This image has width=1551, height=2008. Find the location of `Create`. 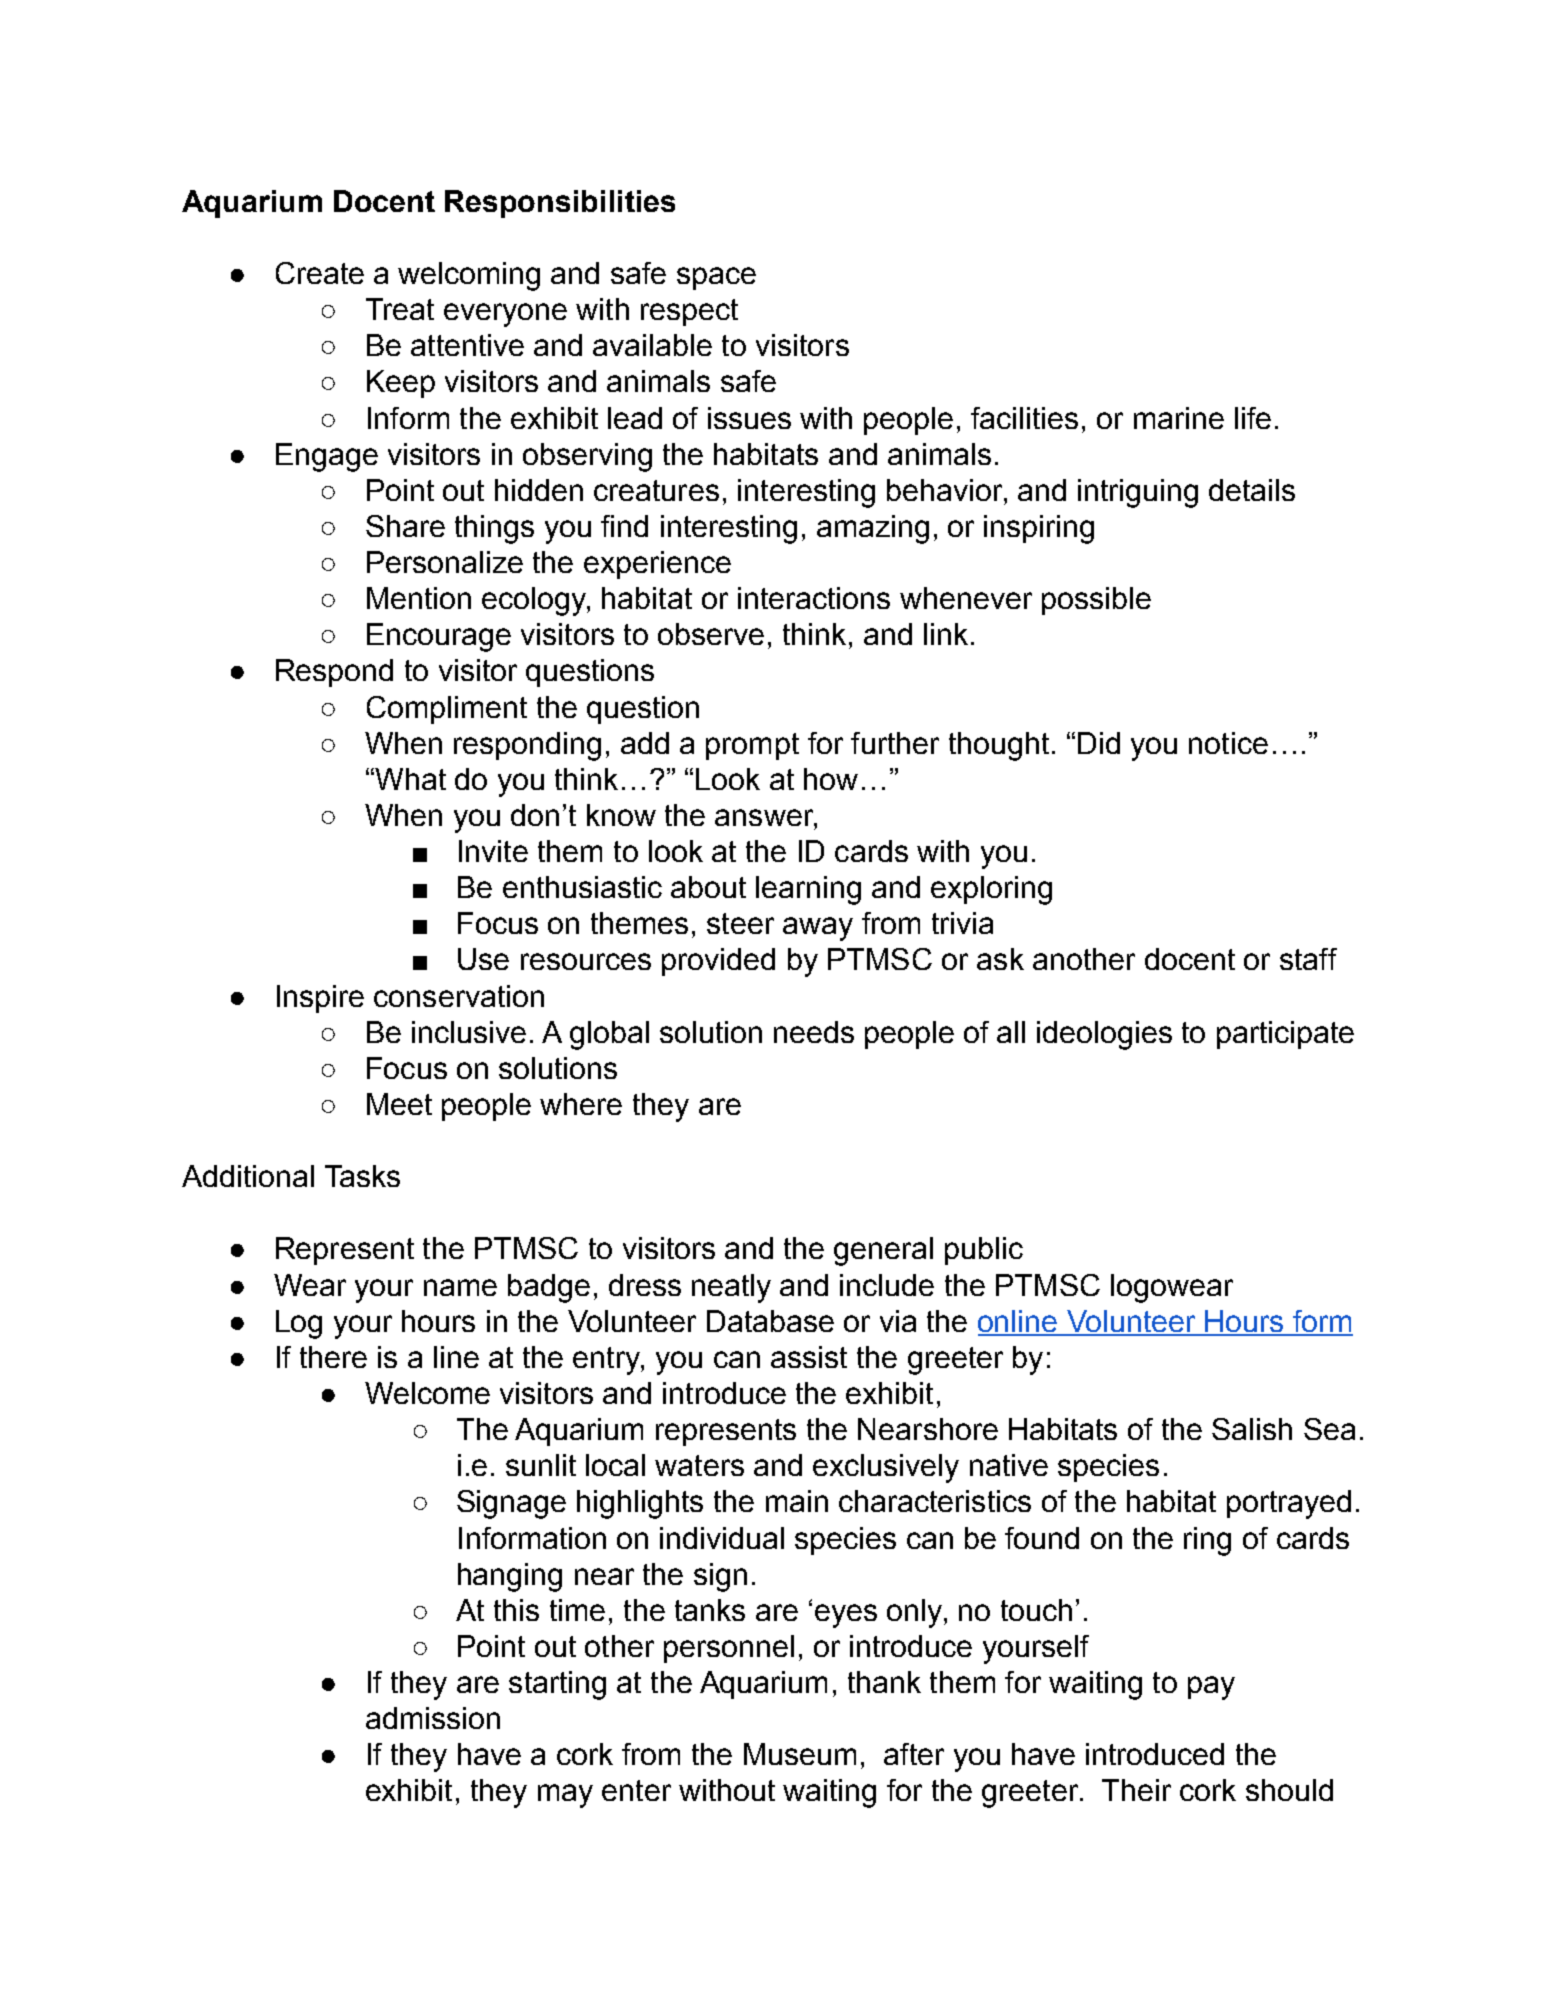

Create is located at coordinates (320, 273).
